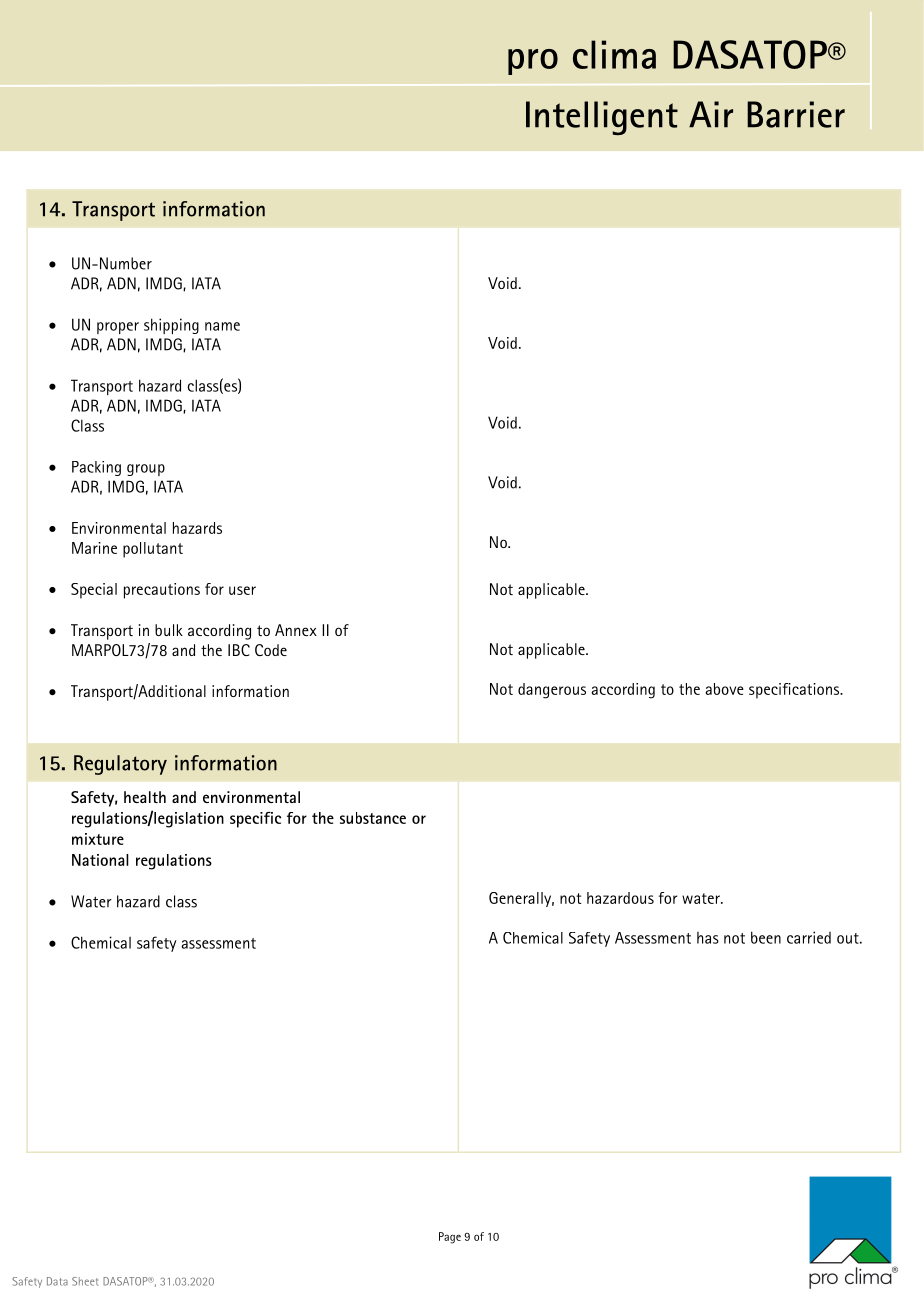 This page has height=1308, width=924. What do you see at coordinates (171, 326) in the page?
I see `shipping` at bounding box center [171, 326].
